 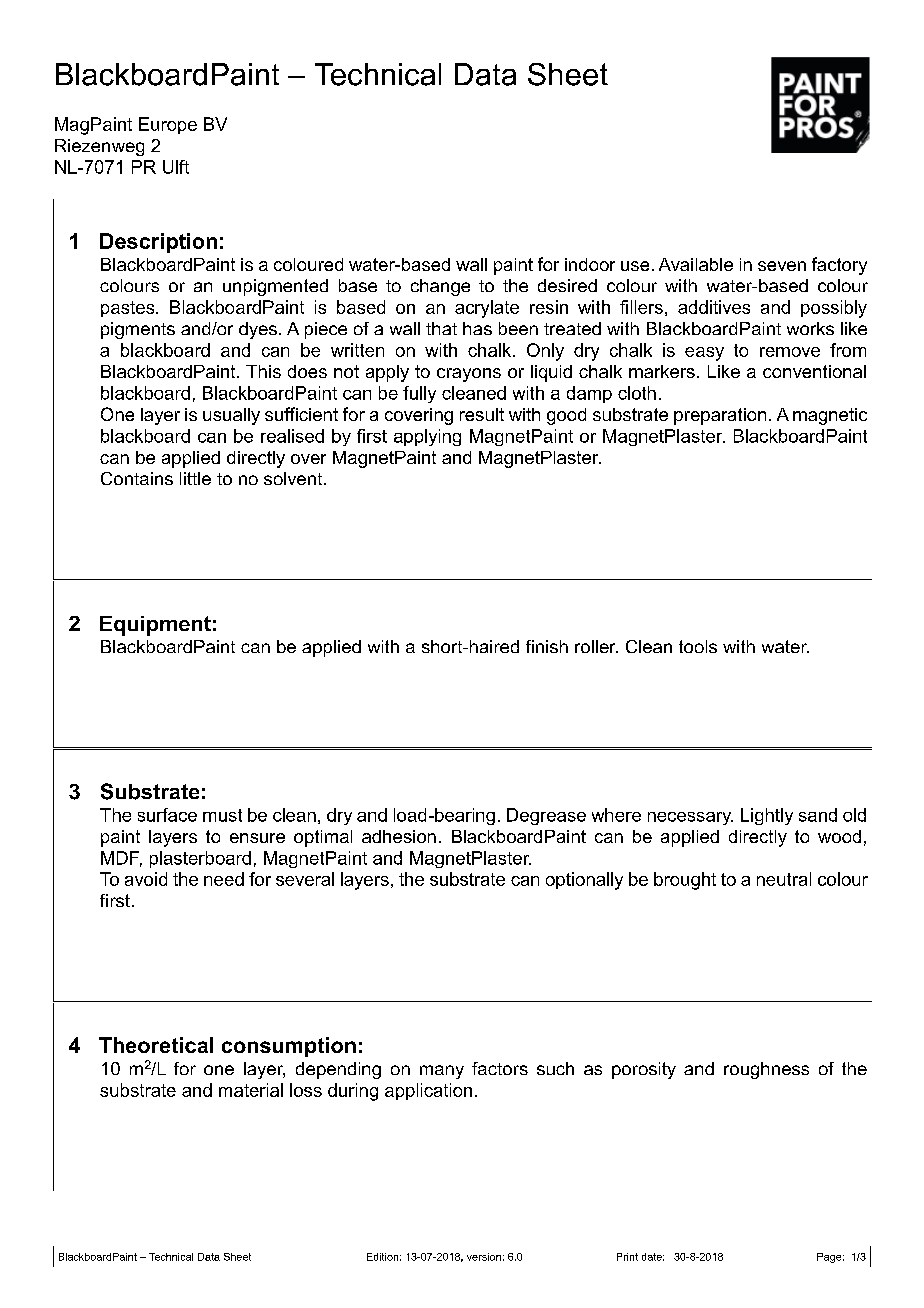 I want to click on preparation, so click(x=720, y=416).
